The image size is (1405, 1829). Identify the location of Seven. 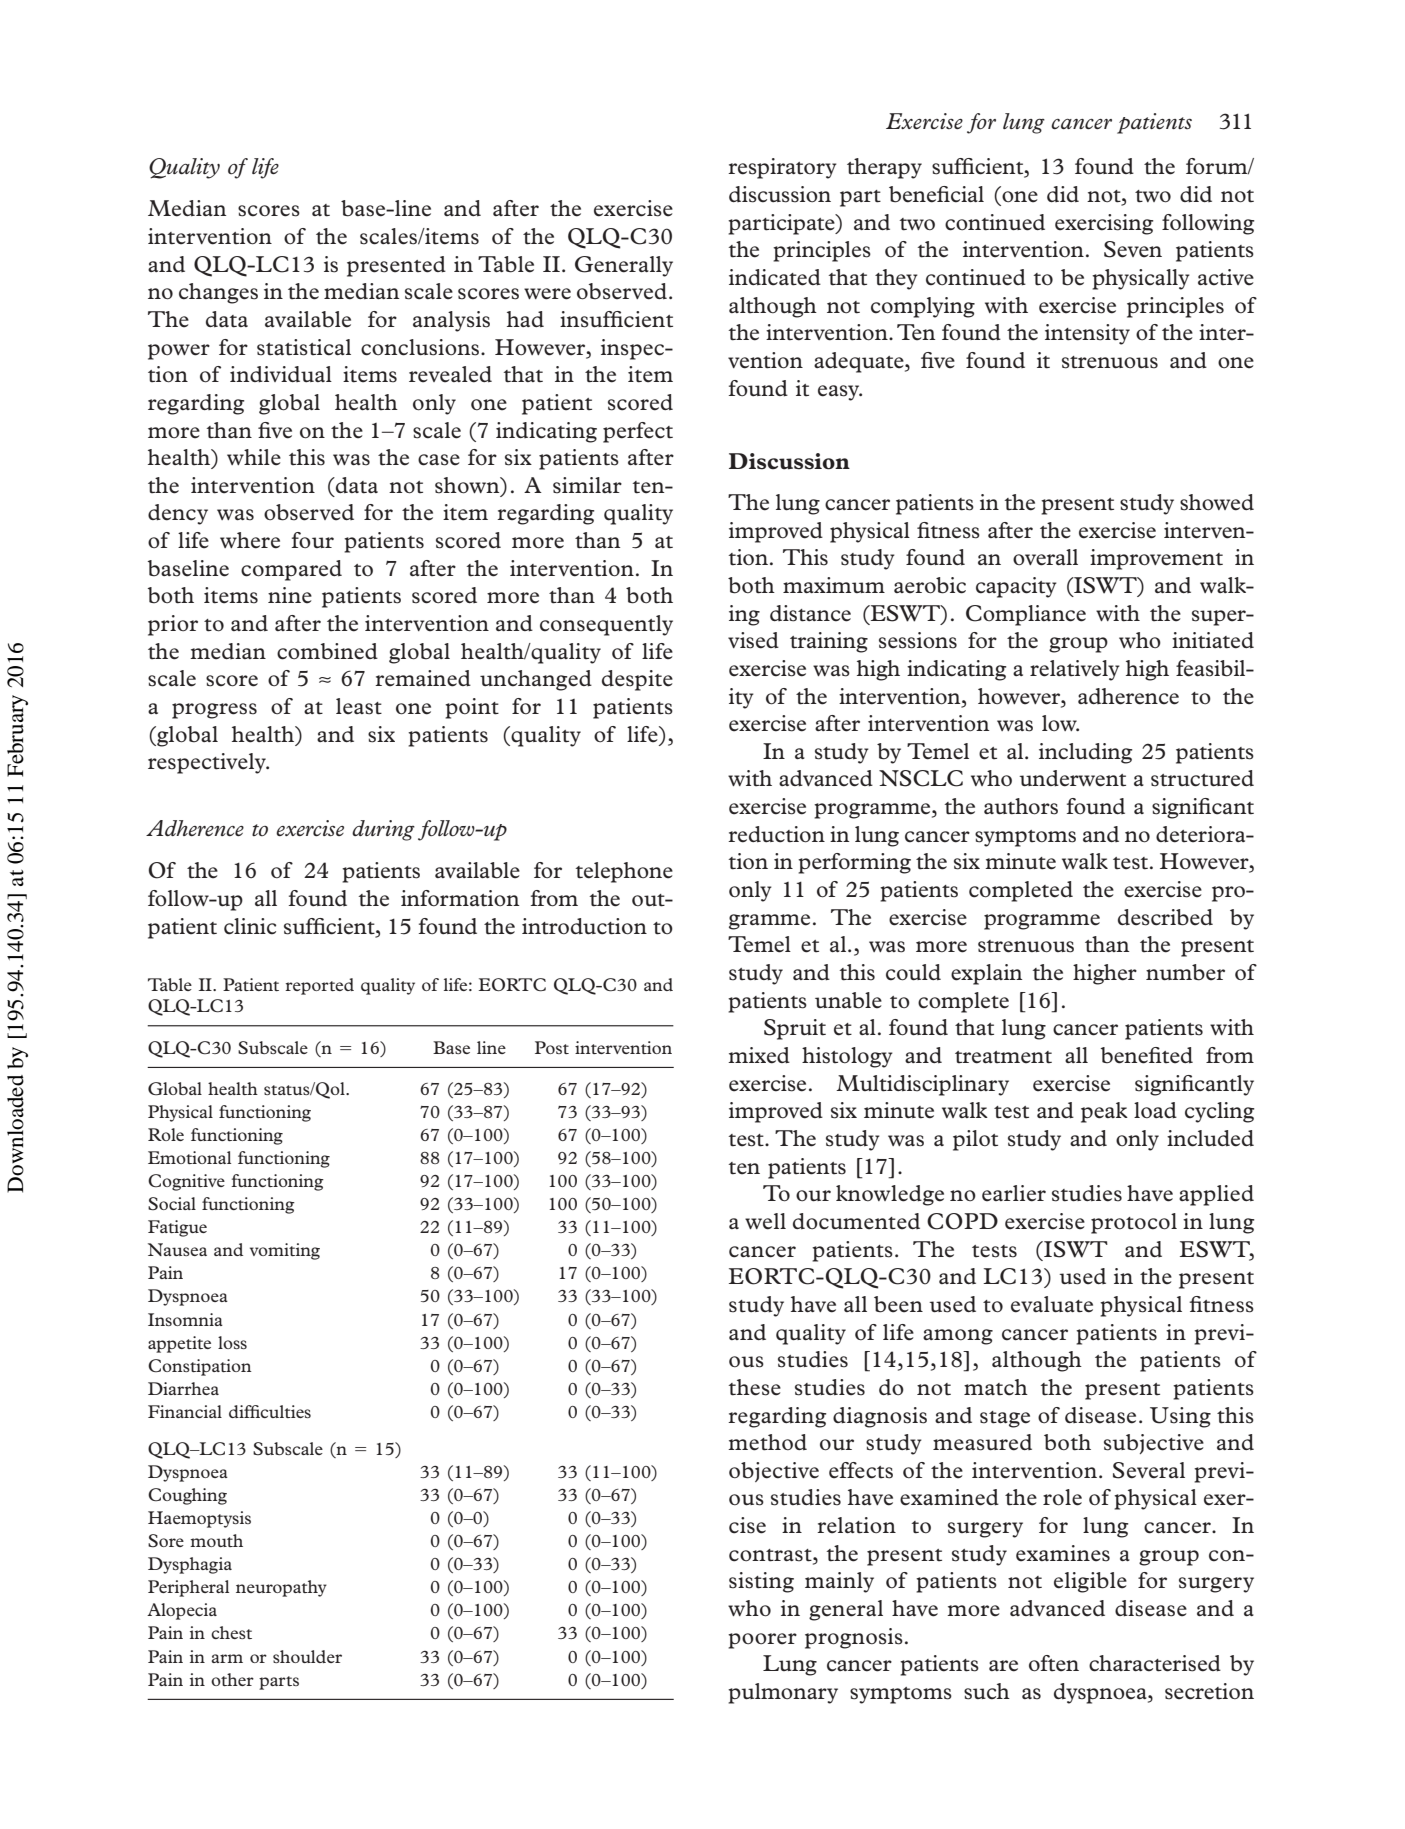
(1133, 249).
